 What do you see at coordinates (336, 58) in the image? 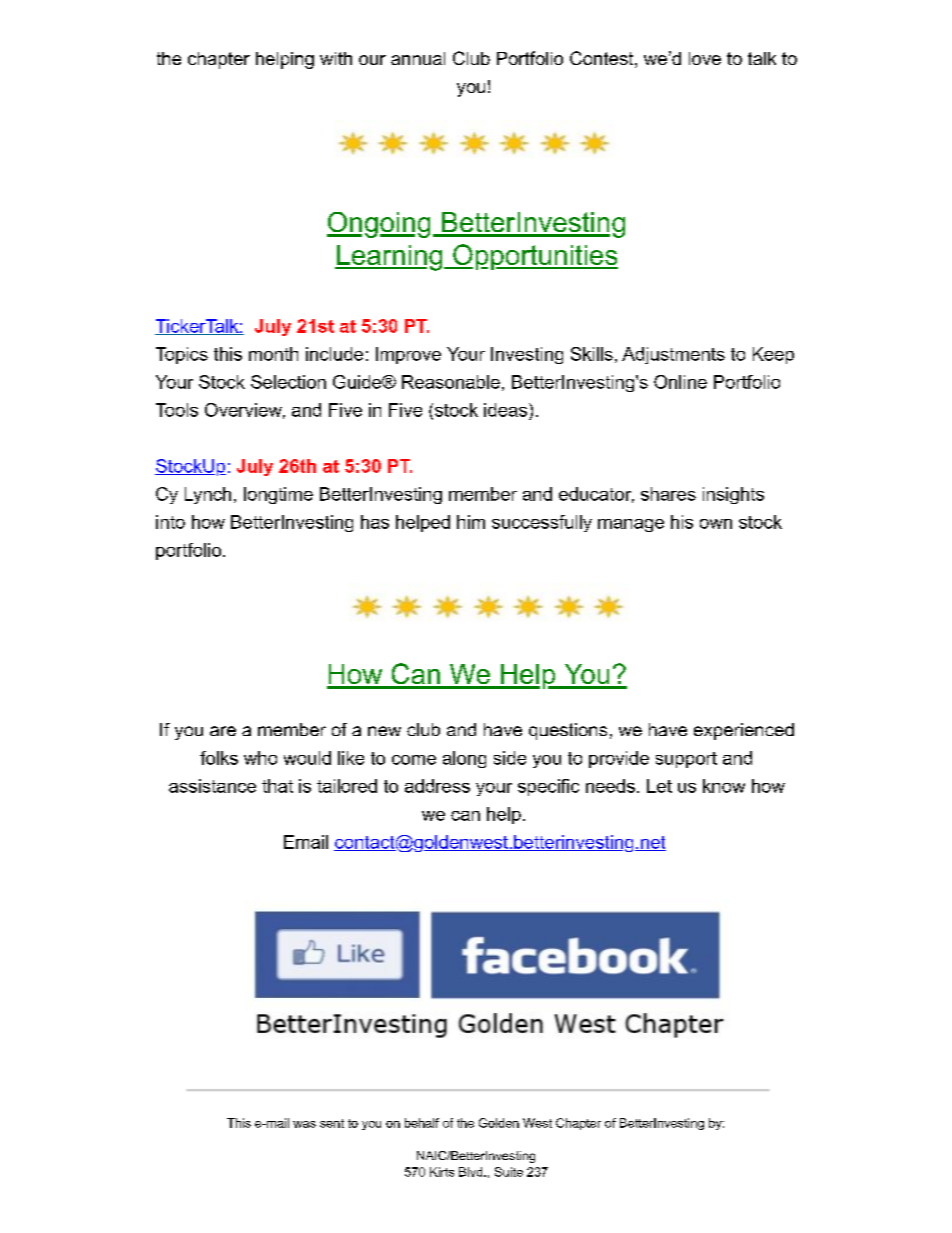
I see `with` at bounding box center [336, 58].
